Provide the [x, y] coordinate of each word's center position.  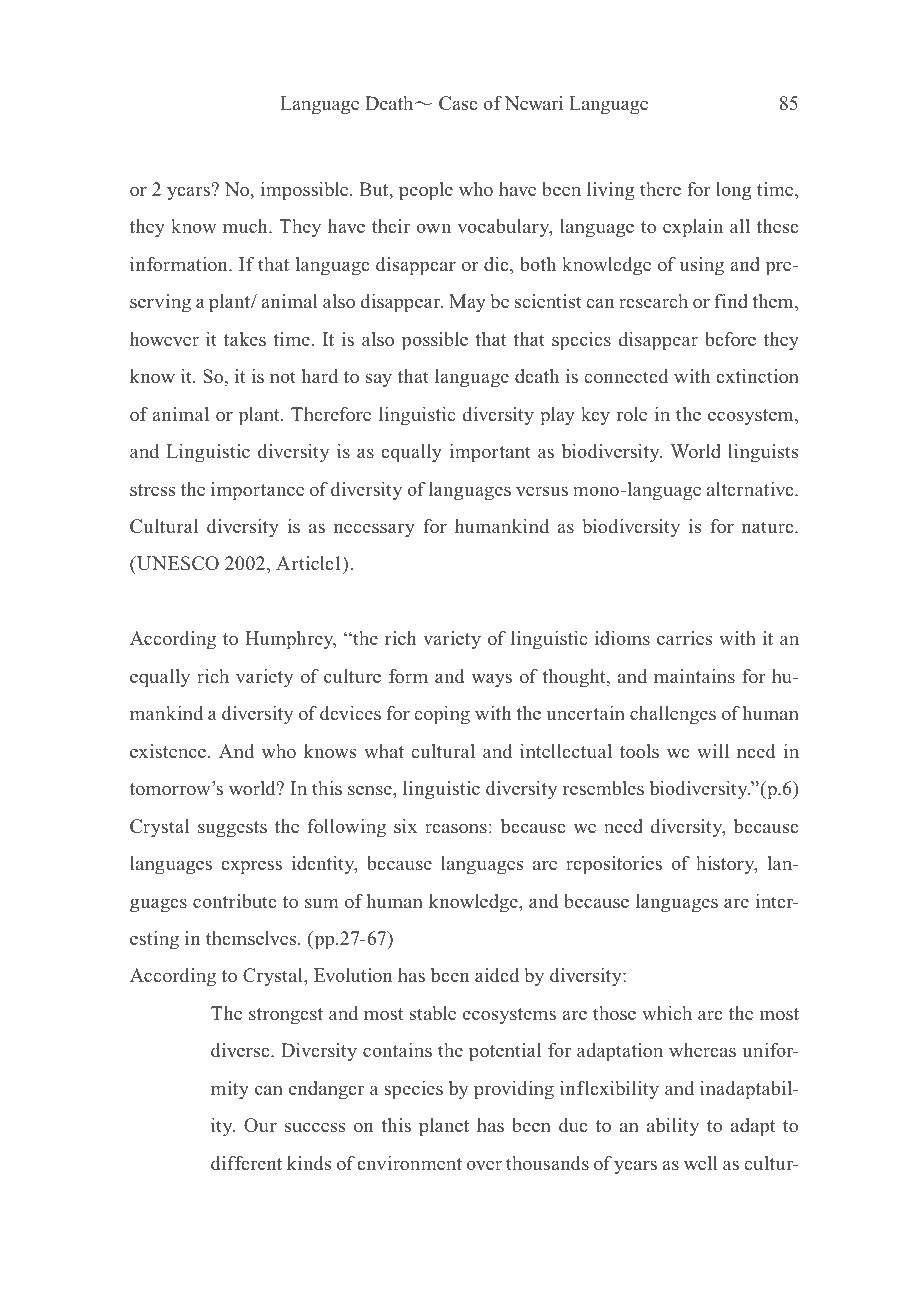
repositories [614, 865]
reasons [456, 828]
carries [684, 638]
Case [458, 103]
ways [491, 680]
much [246, 226]
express [251, 867]
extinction [757, 376]
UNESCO [177, 565]
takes [245, 339]
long [733, 191]
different [246, 1163]
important [490, 453]
